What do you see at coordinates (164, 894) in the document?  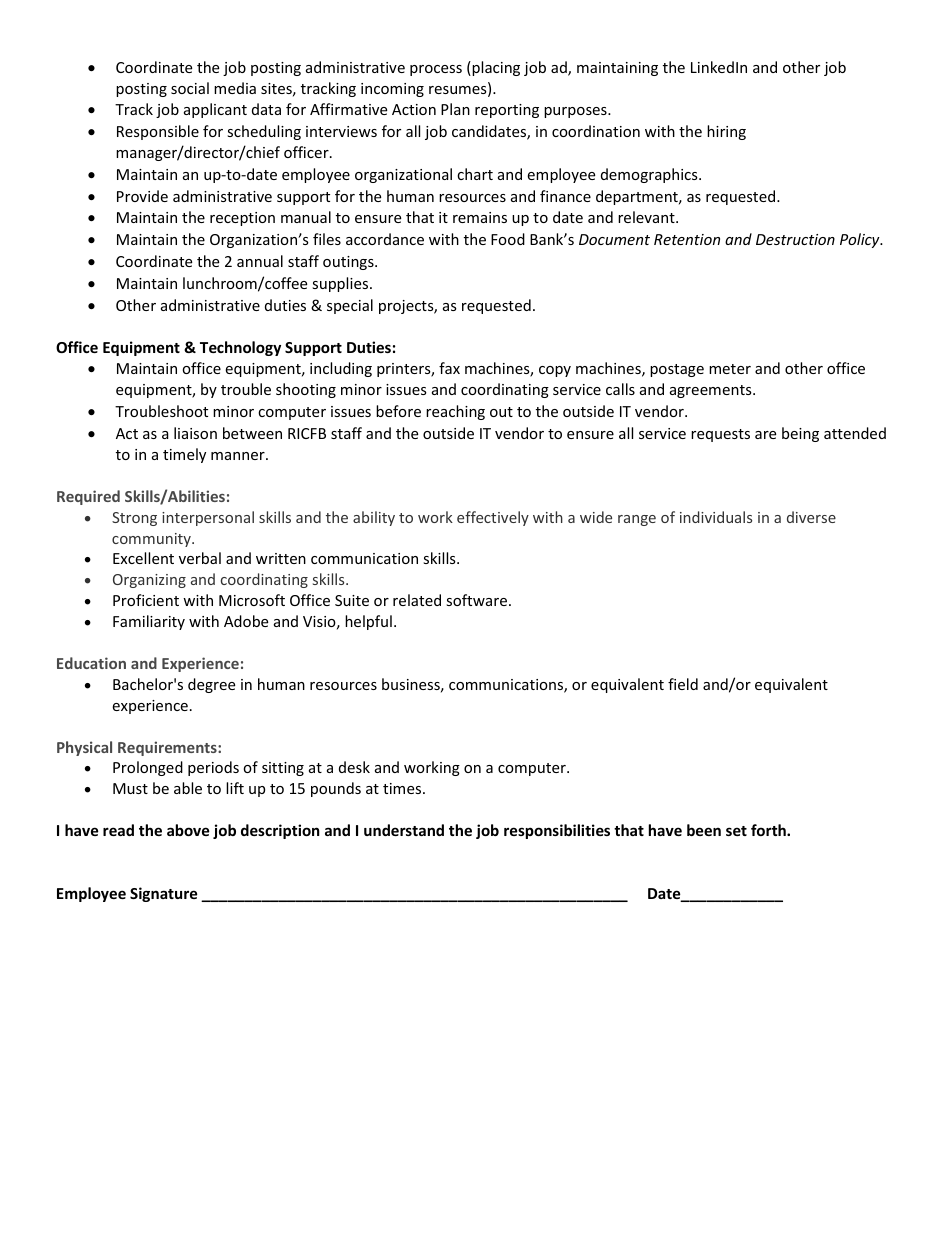 I see `Signature` at bounding box center [164, 894].
